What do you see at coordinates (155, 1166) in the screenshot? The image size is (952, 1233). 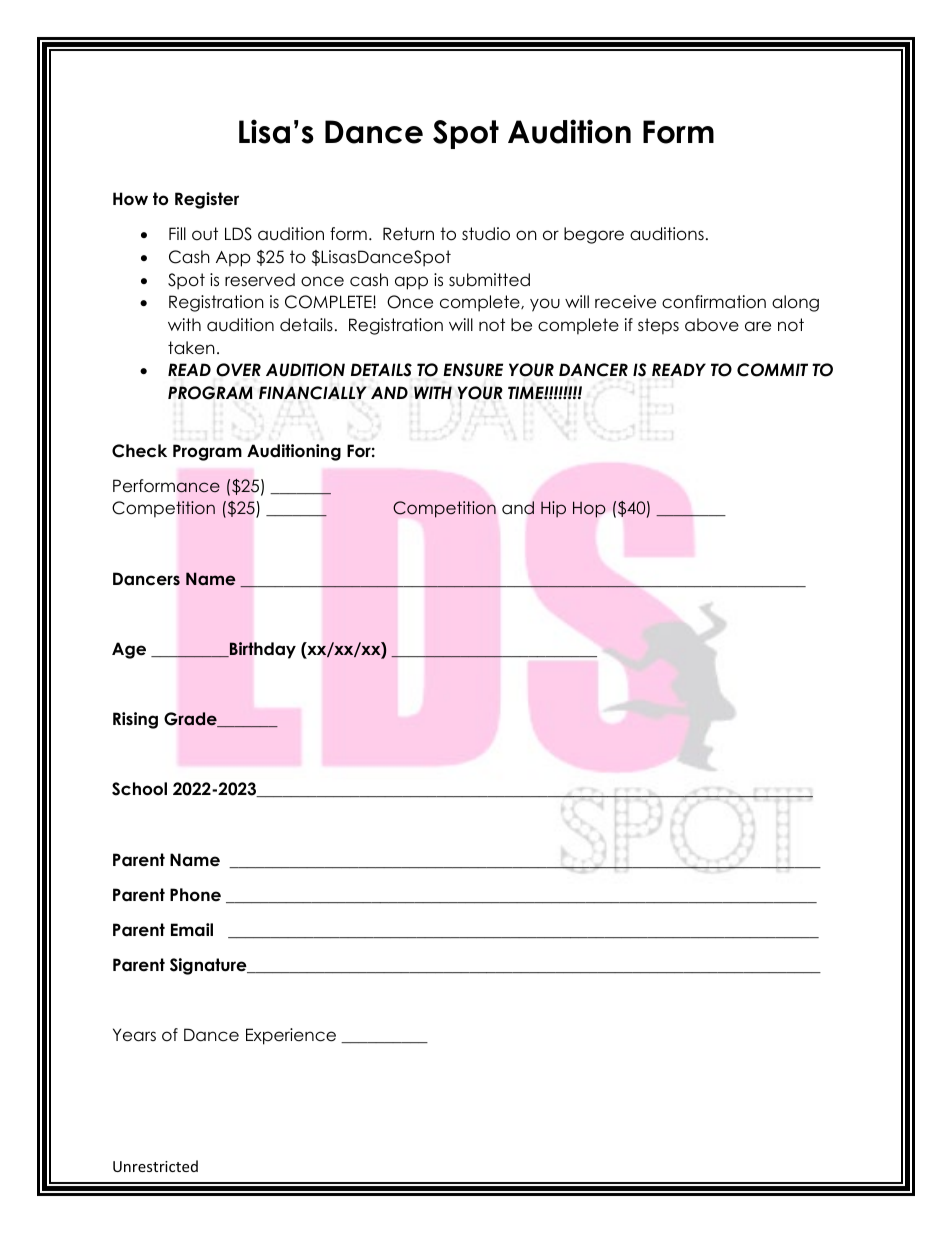 I see `Unrestricted` at bounding box center [155, 1166].
